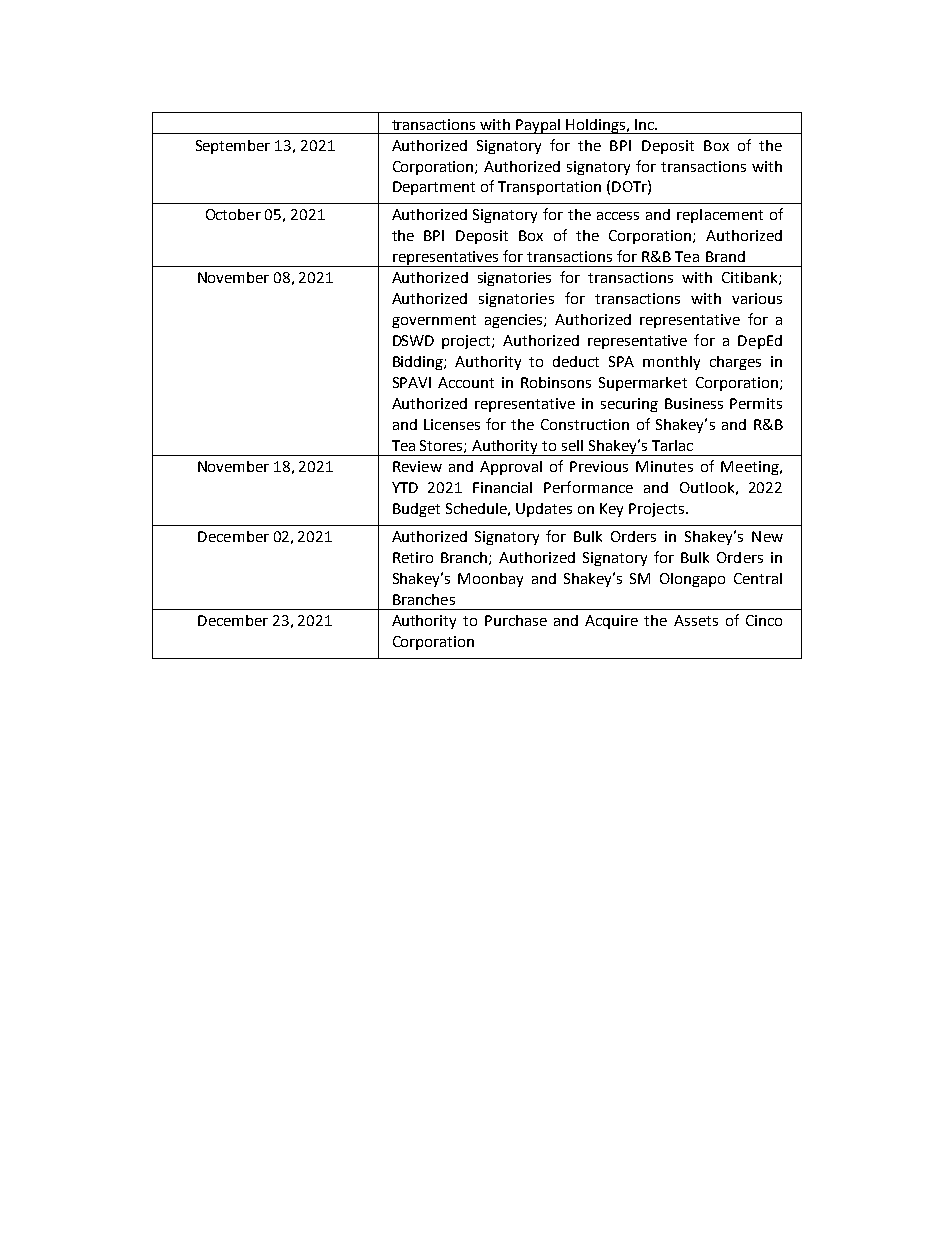  Describe the element at coordinates (434, 321) in the screenshot. I see `government` at that location.
